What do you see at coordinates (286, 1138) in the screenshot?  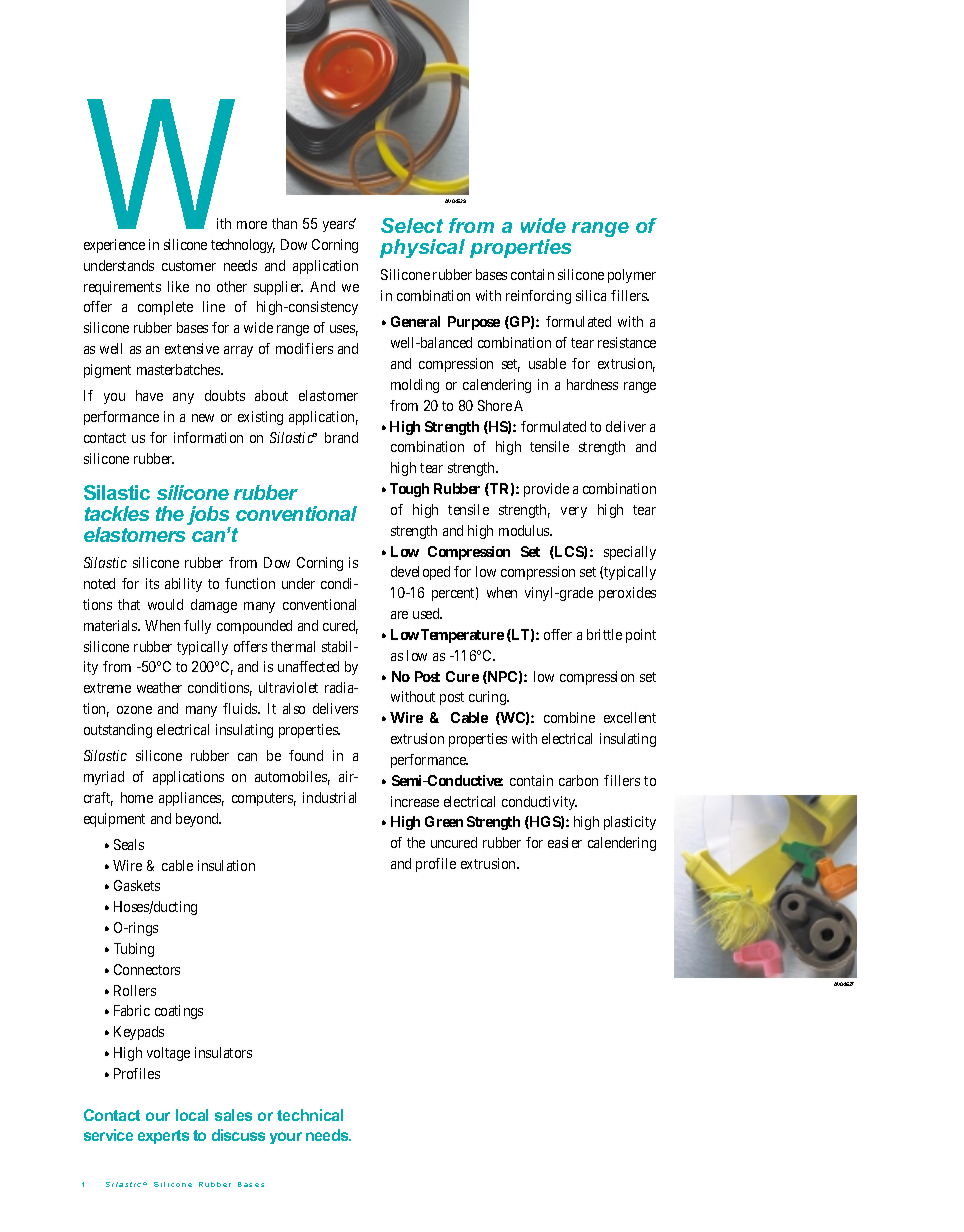 I see `your` at bounding box center [286, 1138].
